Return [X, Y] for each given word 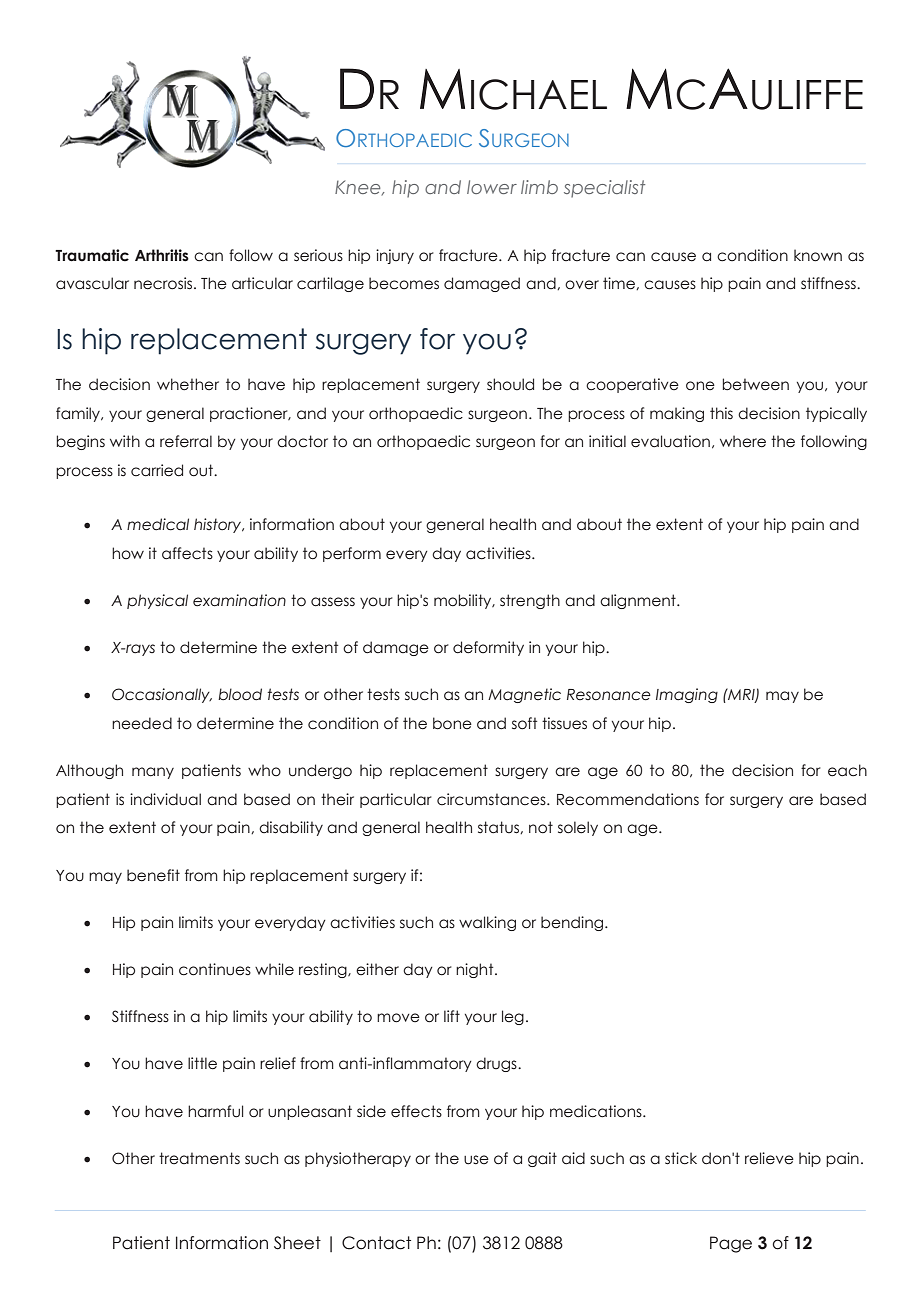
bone [452, 723]
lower [492, 187]
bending [573, 923]
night [476, 970]
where [743, 441]
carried [157, 470]
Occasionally [162, 695]
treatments [199, 1158]
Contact [376, 1243]
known [818, 255]
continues [215, 969]
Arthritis [162, 255]
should [510, 384]
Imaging [687, 695]
